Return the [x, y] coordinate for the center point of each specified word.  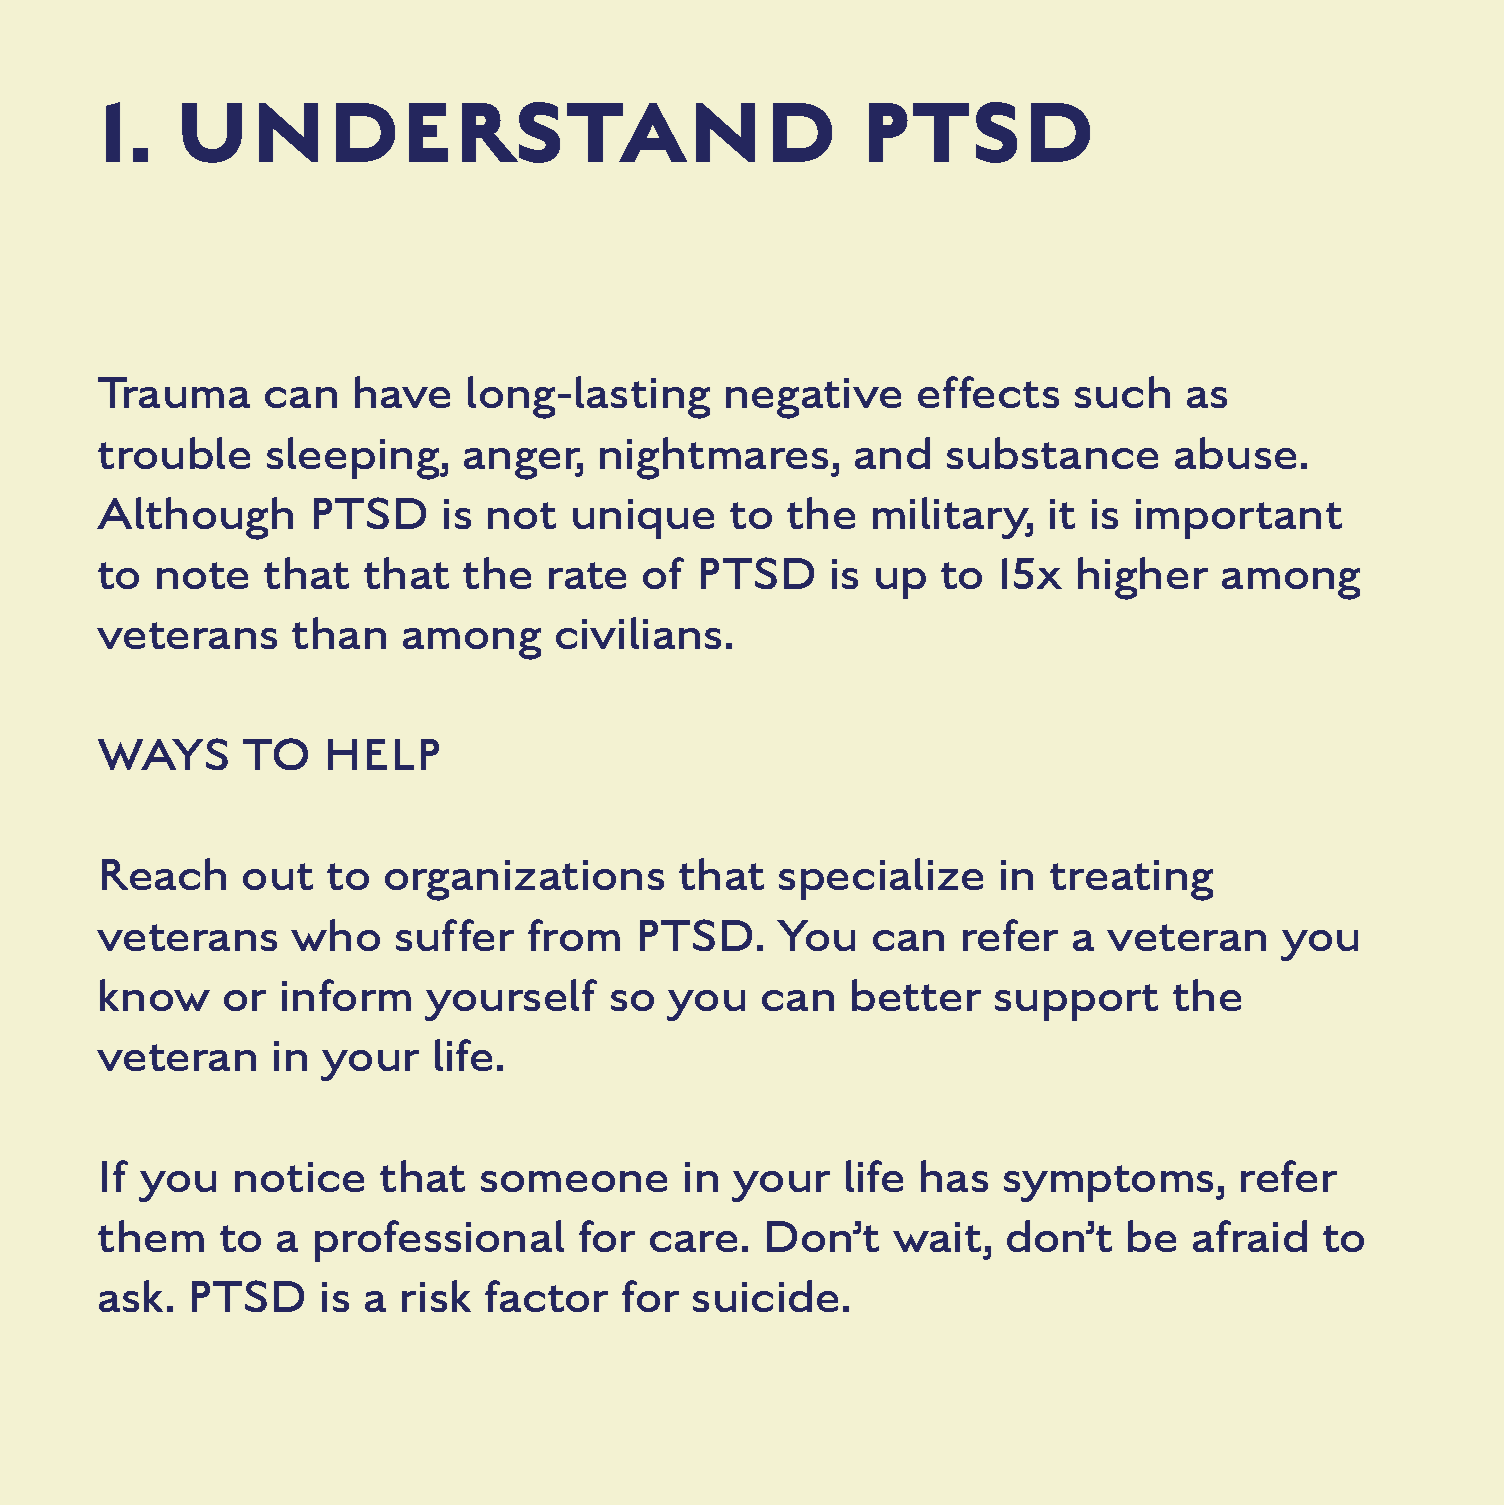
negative [813, 398]
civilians [638, 633]
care [693, 1241]
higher [1143, 578]
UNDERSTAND [507, 132]
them [151, 1236]
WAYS [163, 754]
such [1122, 392]
